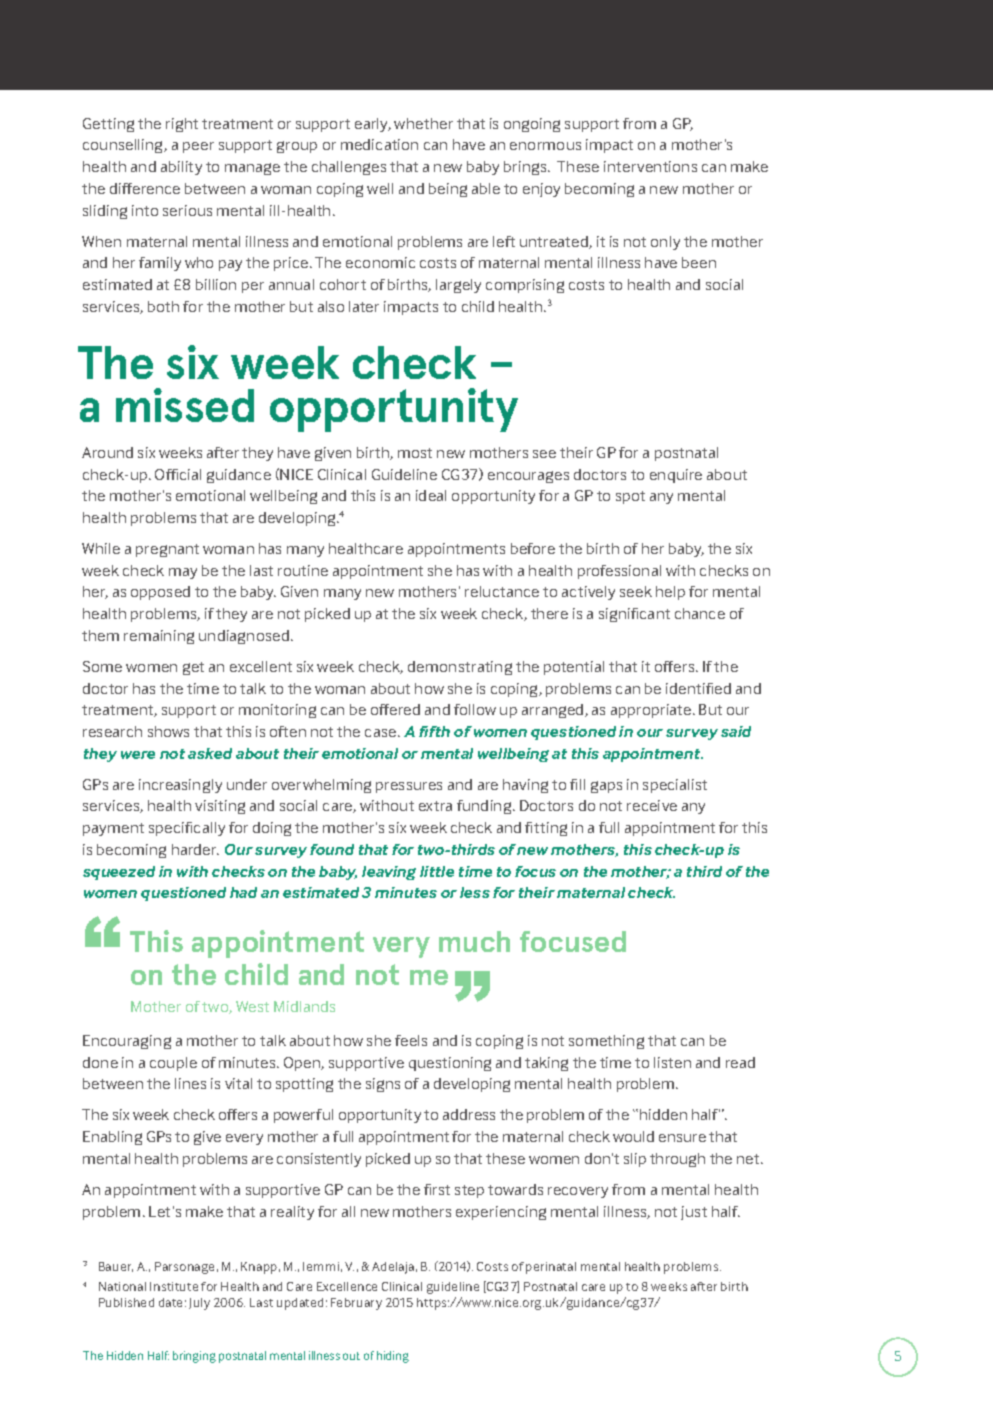 The image size is (993, 1404). Describe the element at coordinates (650, 166) in the image. I see `interventions` at that location.
